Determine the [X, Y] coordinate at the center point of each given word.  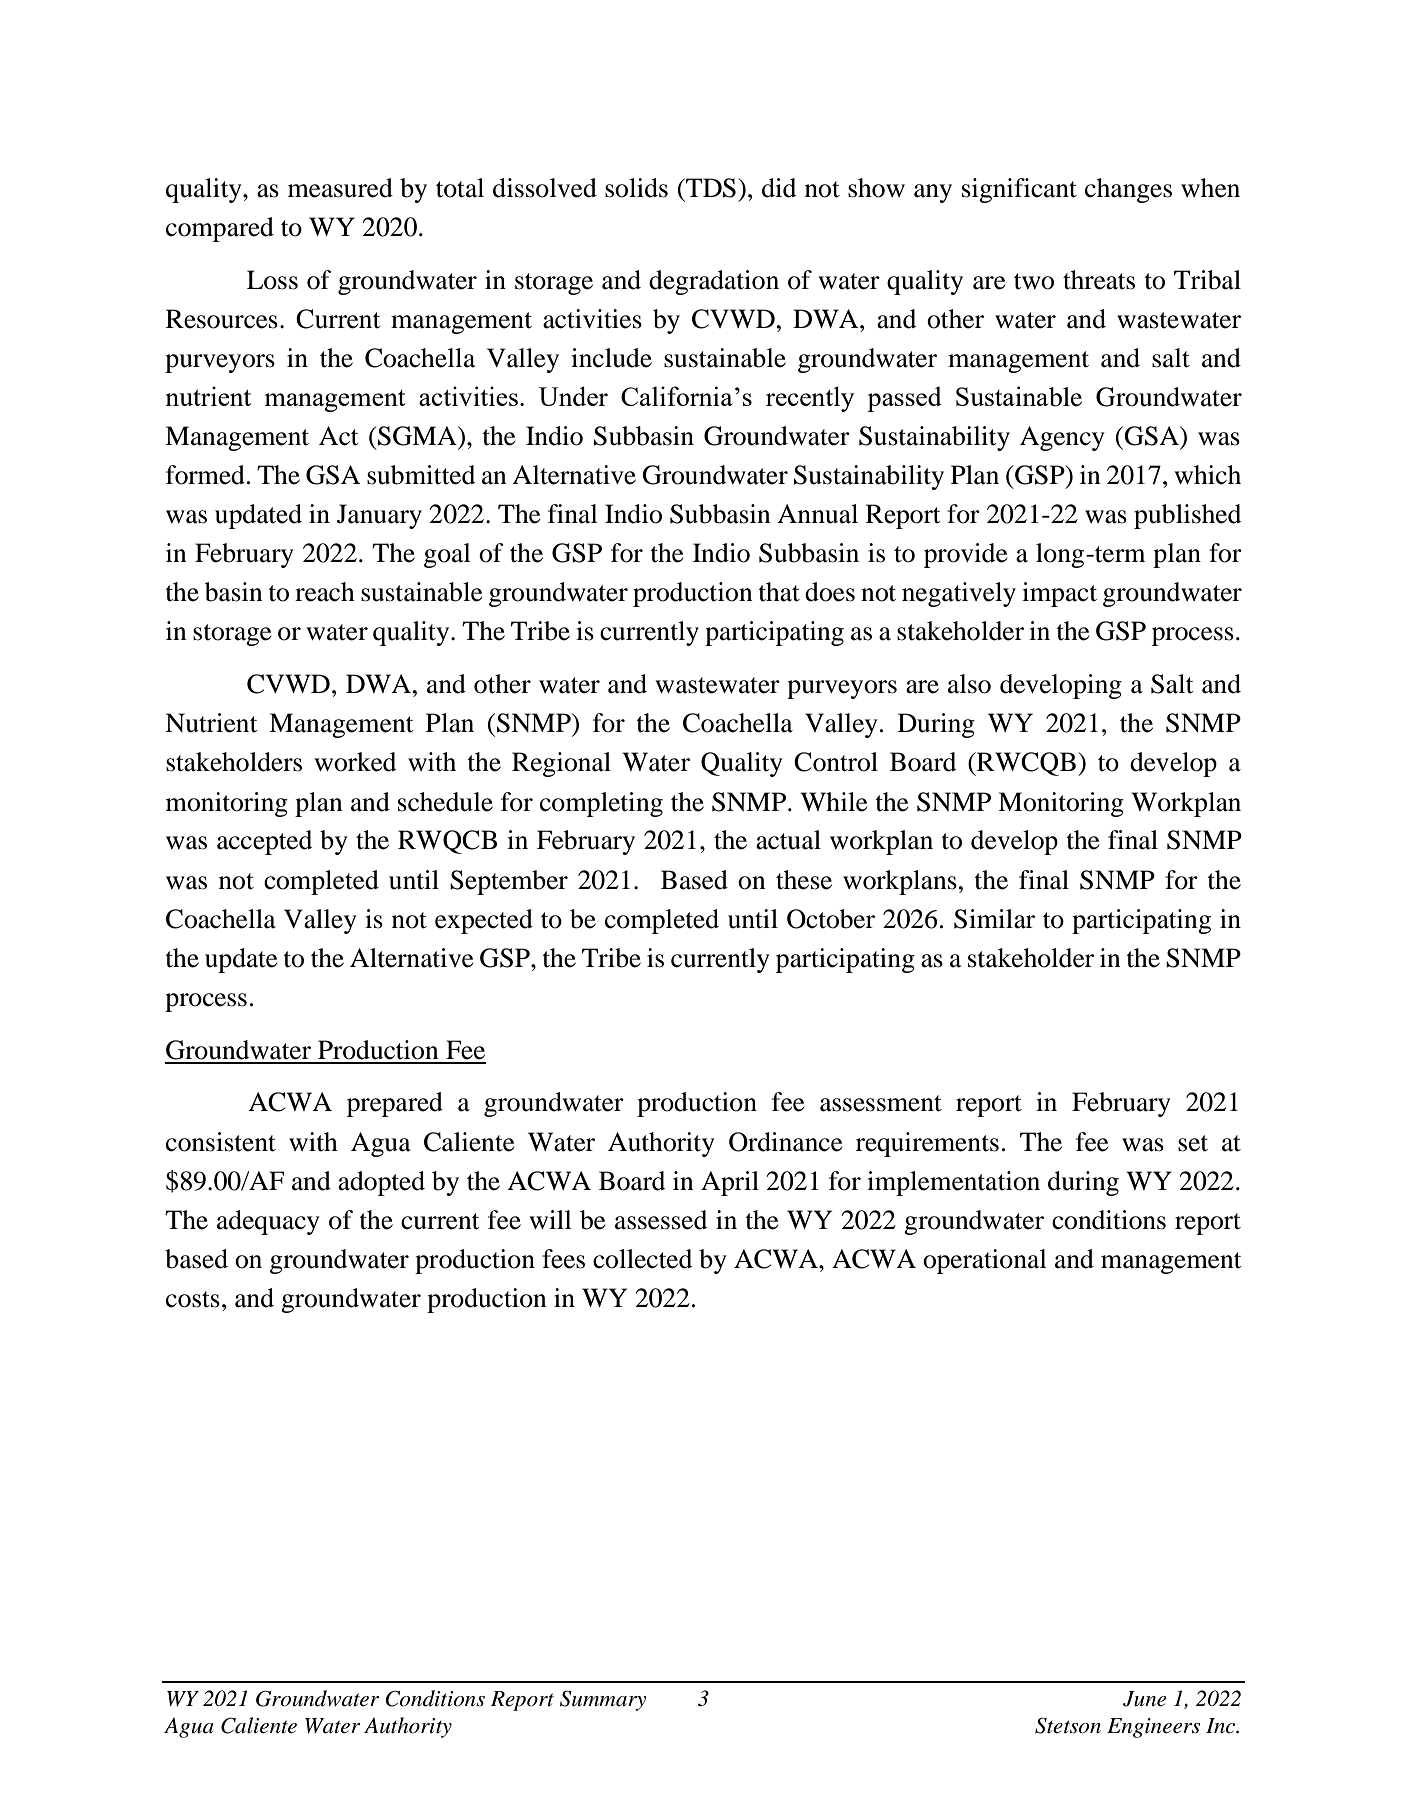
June [1144, 1699]
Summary [603, 1700]
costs [193, 1299]
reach [325, 592]
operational [985, 1261]
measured [340, 188]
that [779, 592]
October [831, 919]
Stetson [1068, 1725]
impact [1059, 594]
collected [642, 1259]
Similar [994, 919]
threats [1099, 280]
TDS [710, 188]
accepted [264, 842]
